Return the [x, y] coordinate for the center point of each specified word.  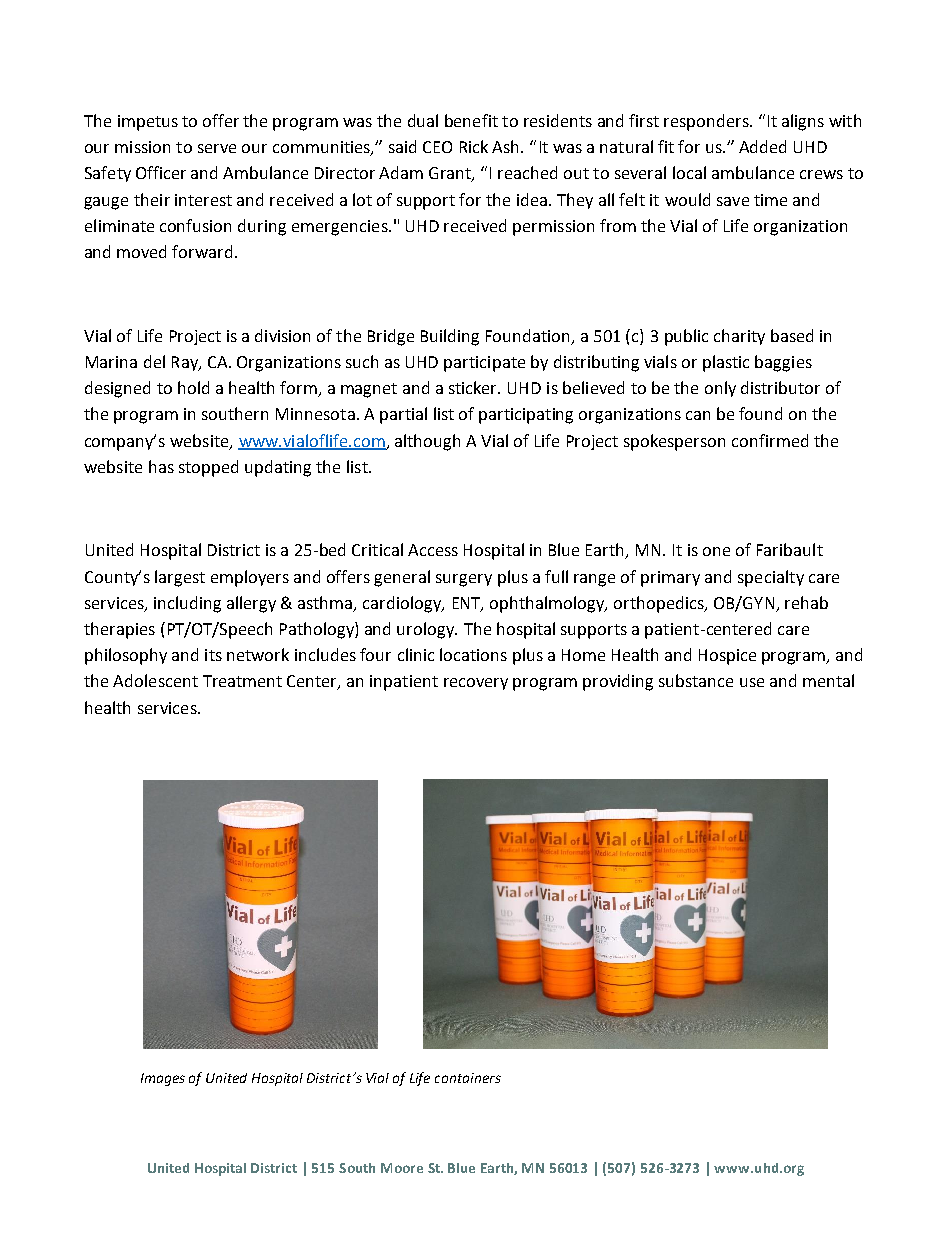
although [427, 442]
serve [217, 148]
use [752, 682]
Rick [474, 146]
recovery [476, 684]
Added [762, 146]
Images [163, 1079]
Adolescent [155, 680]
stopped [208, 468]
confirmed [770, 440]
